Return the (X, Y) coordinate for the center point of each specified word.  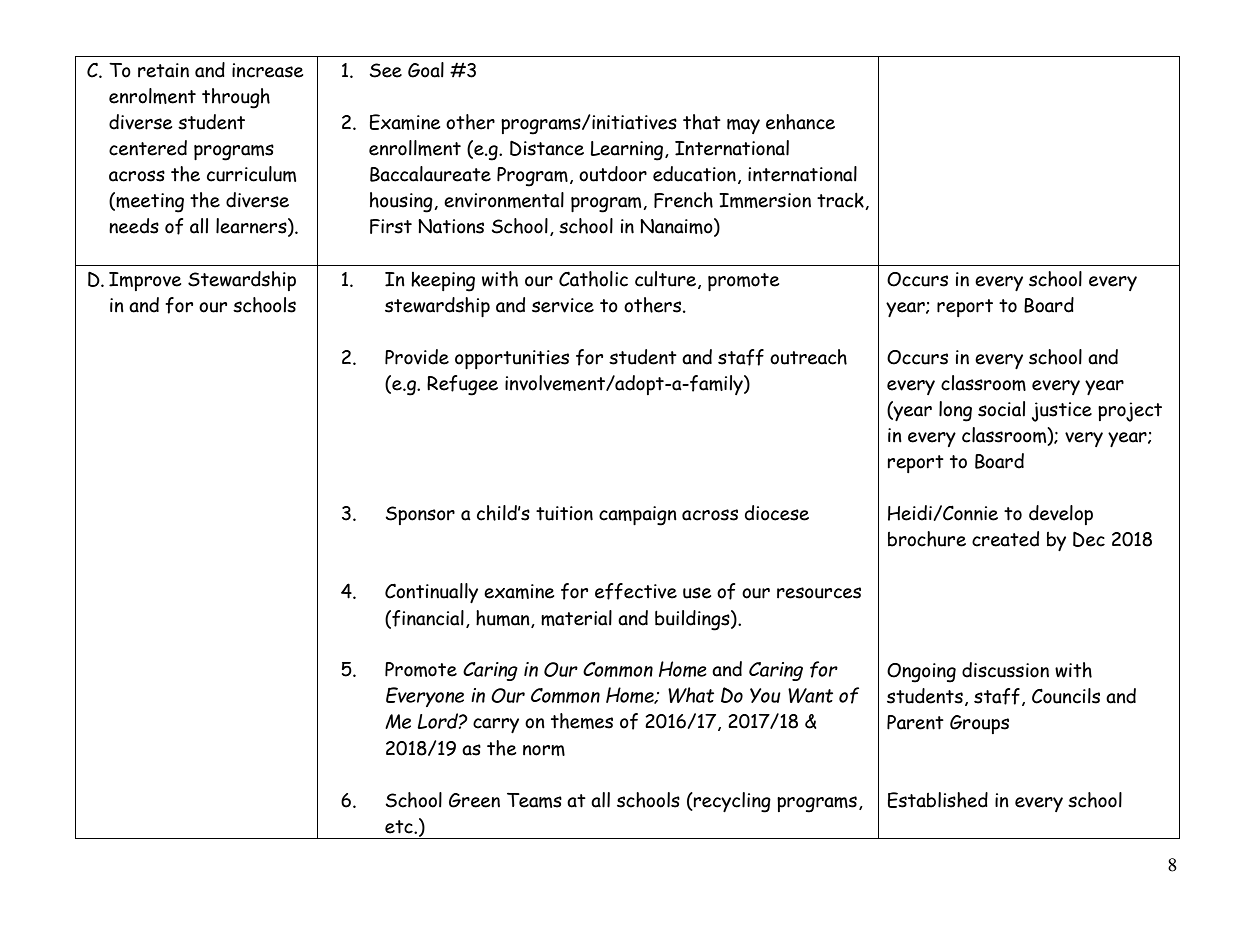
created (1005, 539)
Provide (417, 357)
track (841, 201)
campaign (638, 516)
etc (400, 827)
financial (427, 619)
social (1001, 409)
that (702, 122)
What (691, 695)
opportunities (512, 359)
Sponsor (420, 515)
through (236, 98)
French (683, 200)
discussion (1005, 670)
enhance (800, 122)
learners (252, 227)
